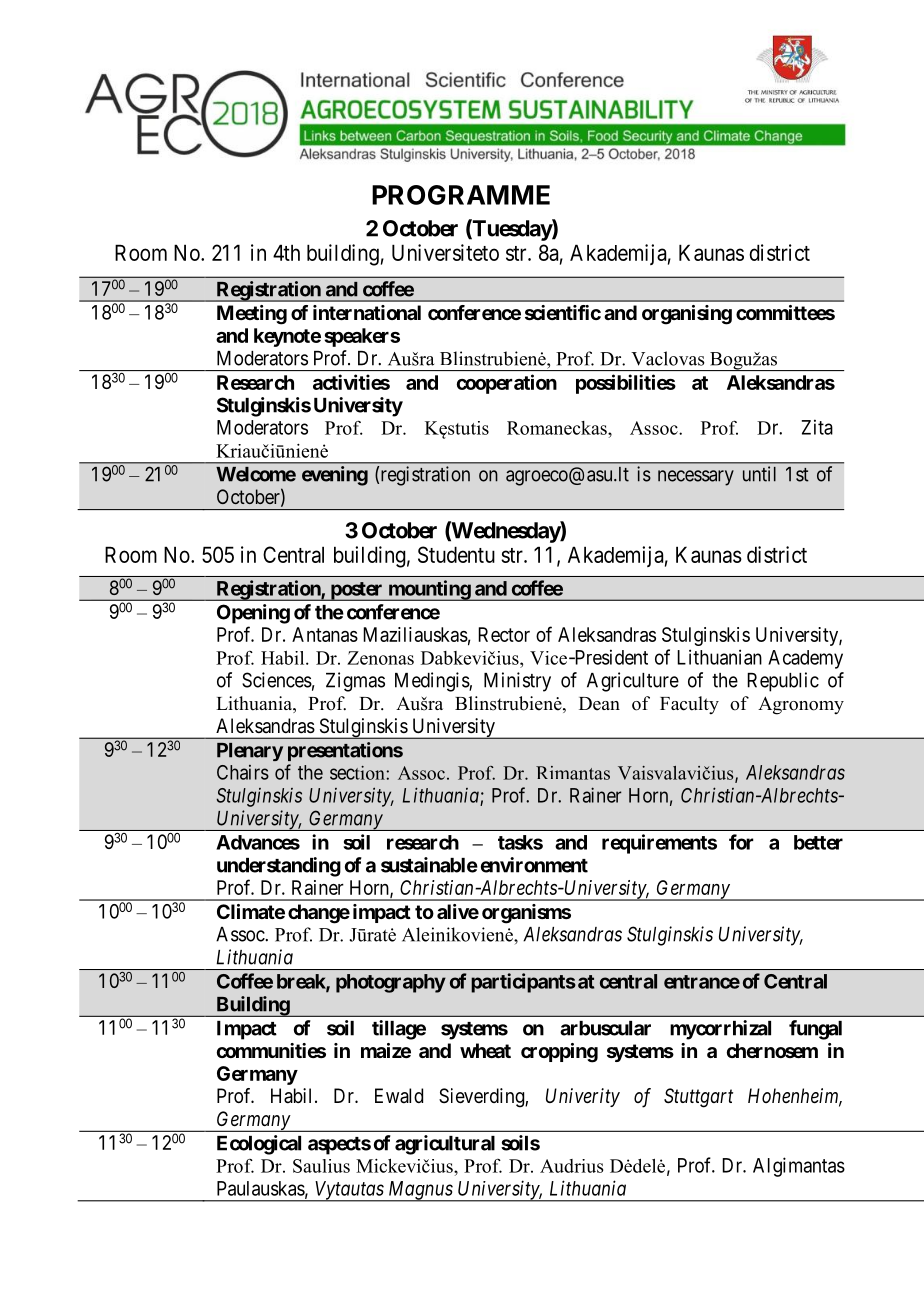 This image has width=924, height=1311. What do you see at coordinates (687, 315) in the image?
I see `organising` at bounding box center [687, 315].
